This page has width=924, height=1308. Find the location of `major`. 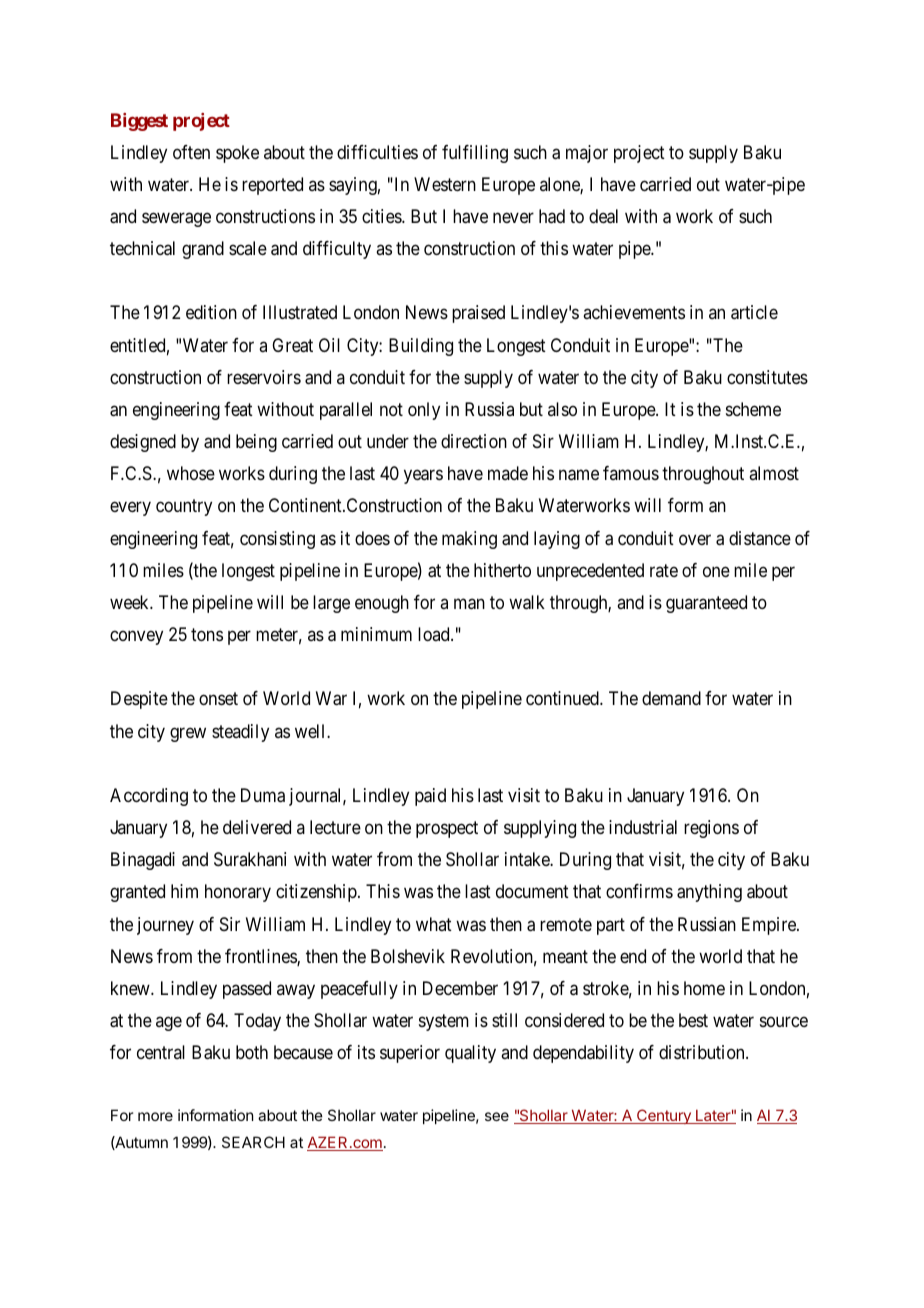

major is located at coordinates (587, 154).
